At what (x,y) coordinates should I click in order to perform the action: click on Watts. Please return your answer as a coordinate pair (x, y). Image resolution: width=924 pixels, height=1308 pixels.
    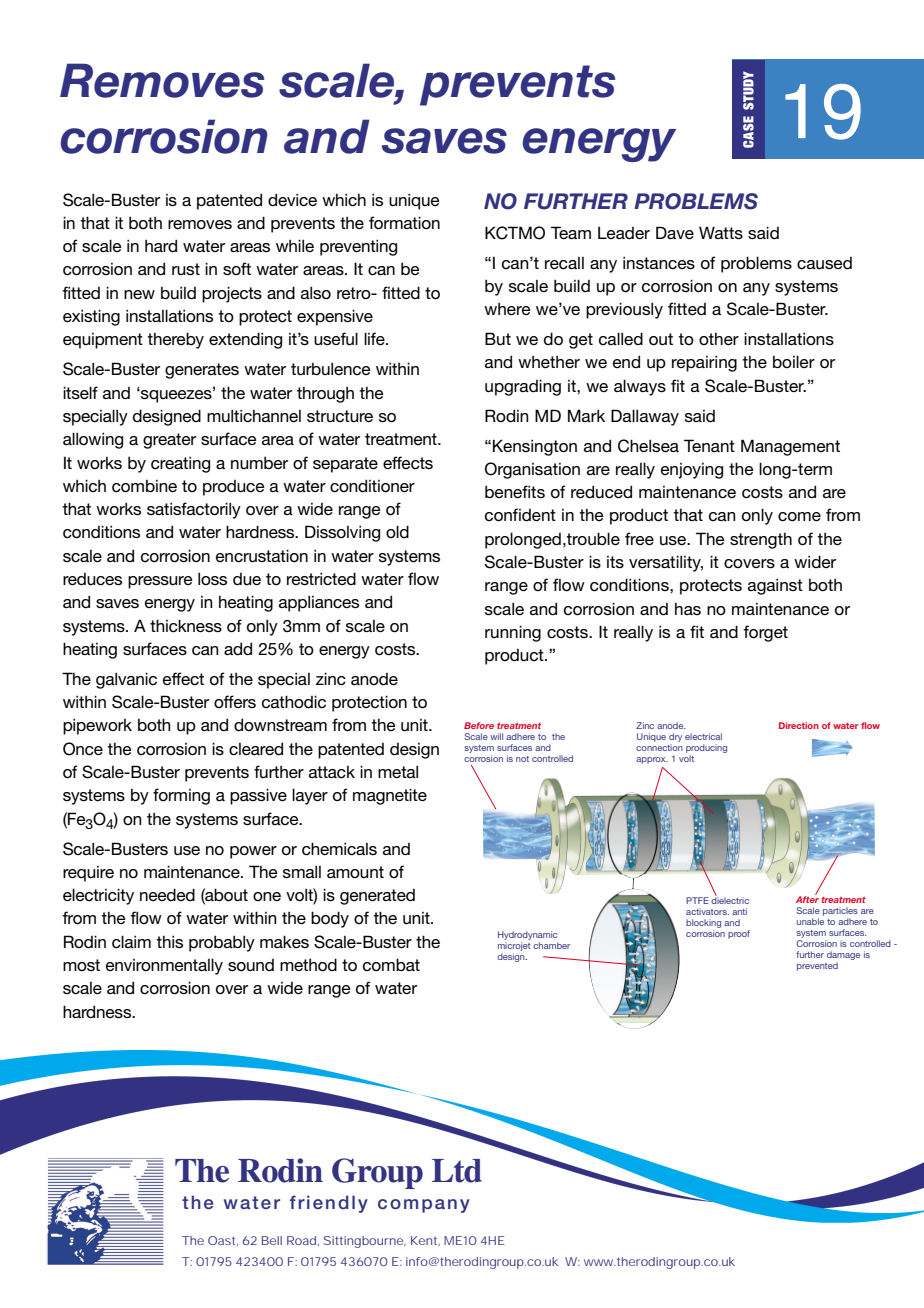
    Looking at the image, I should click on (721, 232).
